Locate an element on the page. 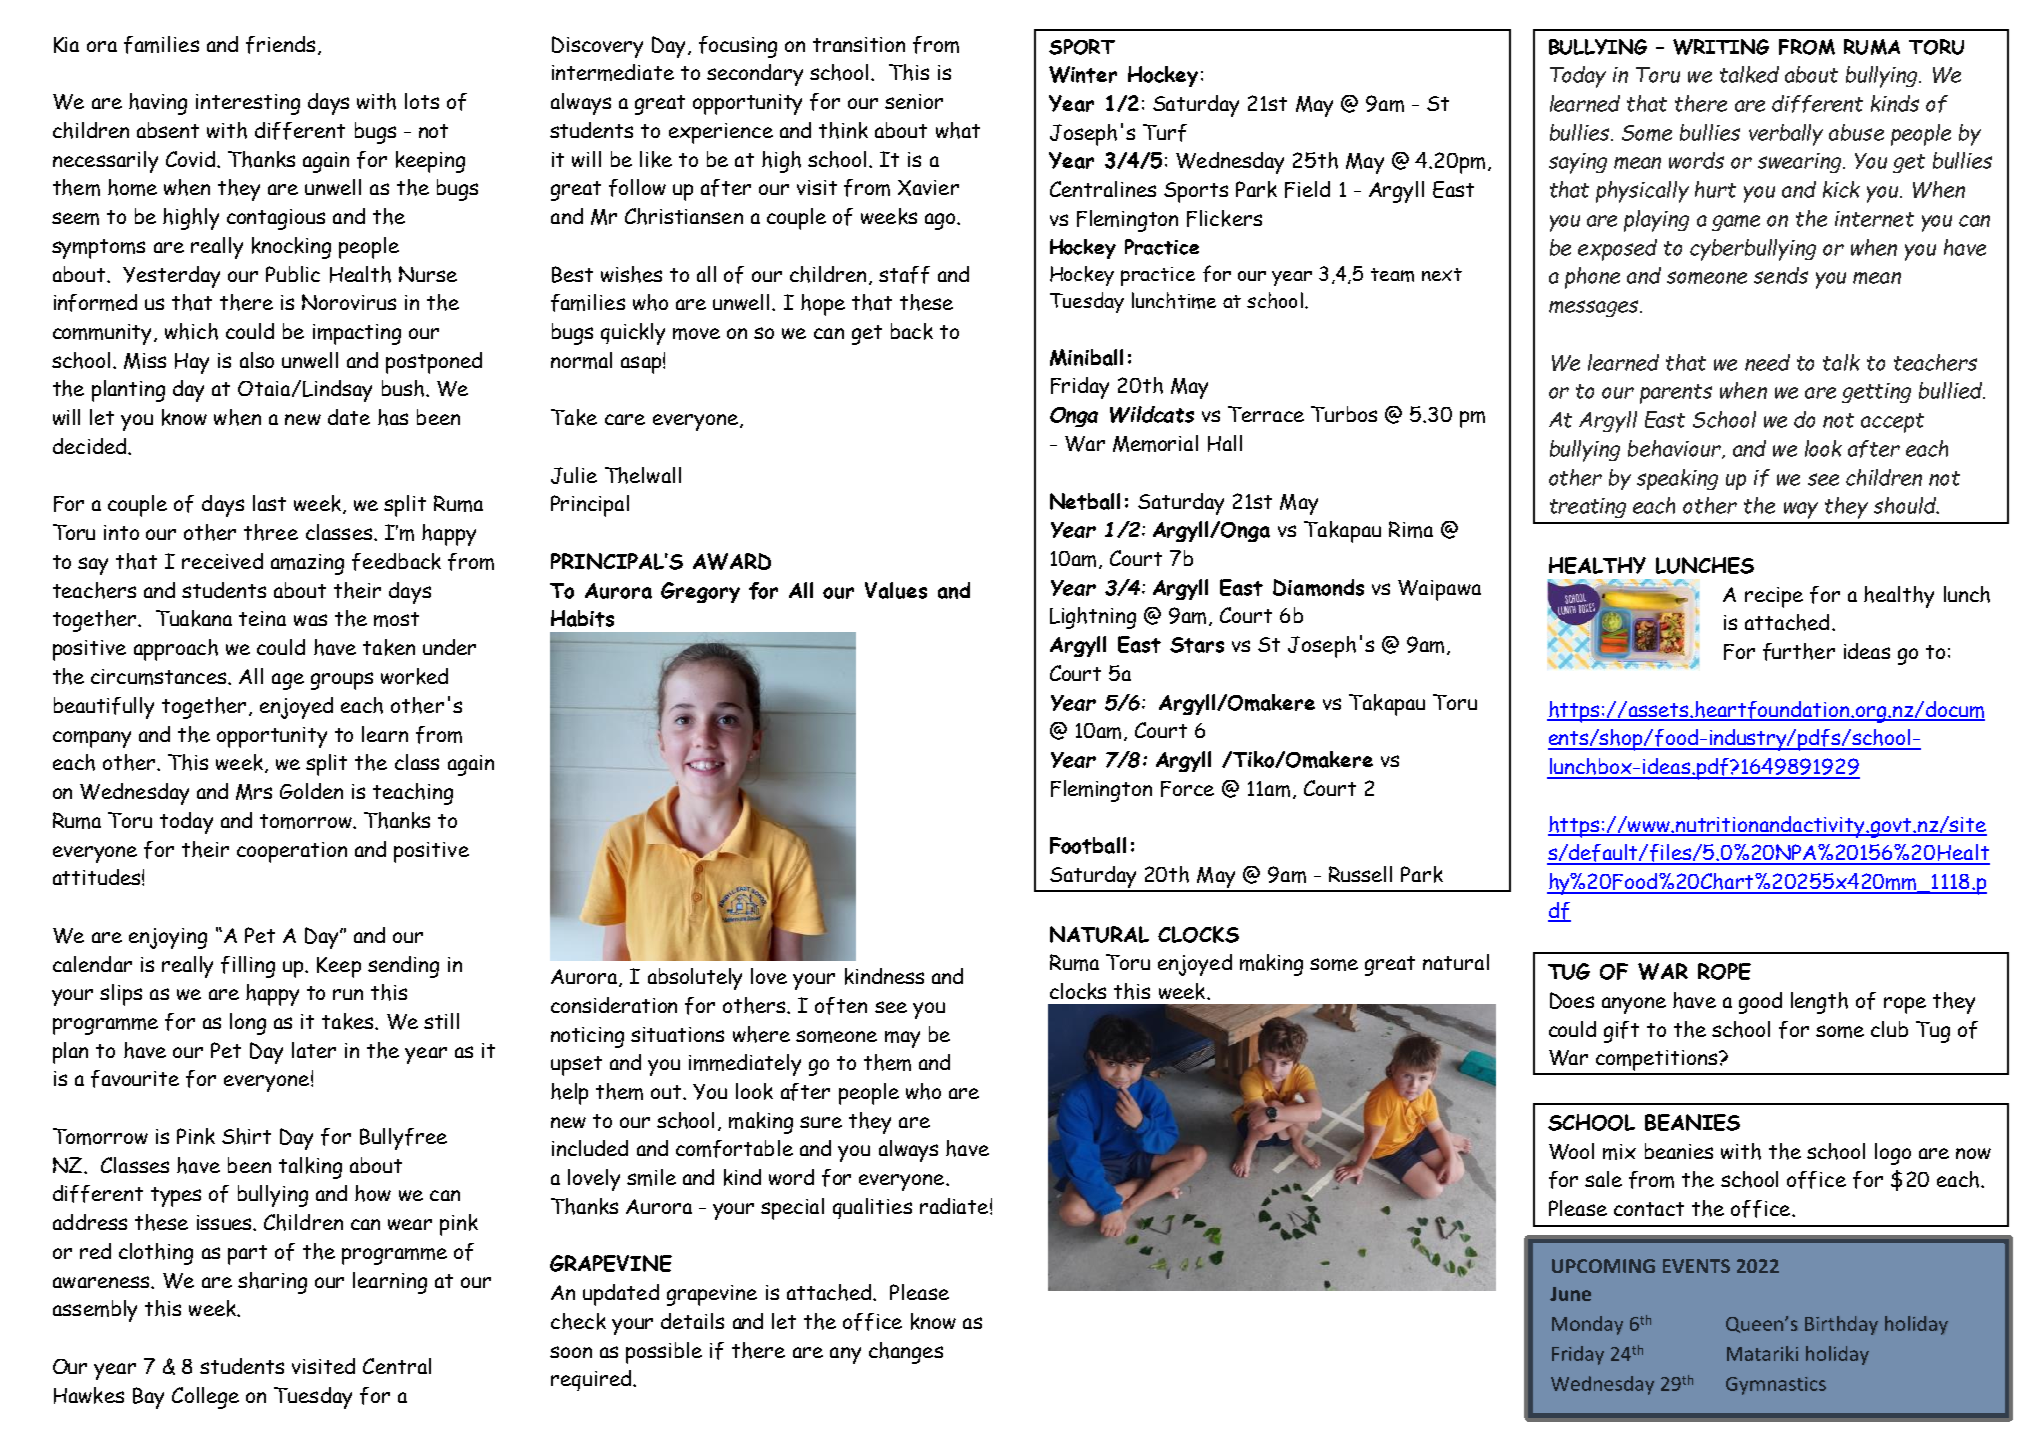  Winter is located at coordinates (1083, 74).
